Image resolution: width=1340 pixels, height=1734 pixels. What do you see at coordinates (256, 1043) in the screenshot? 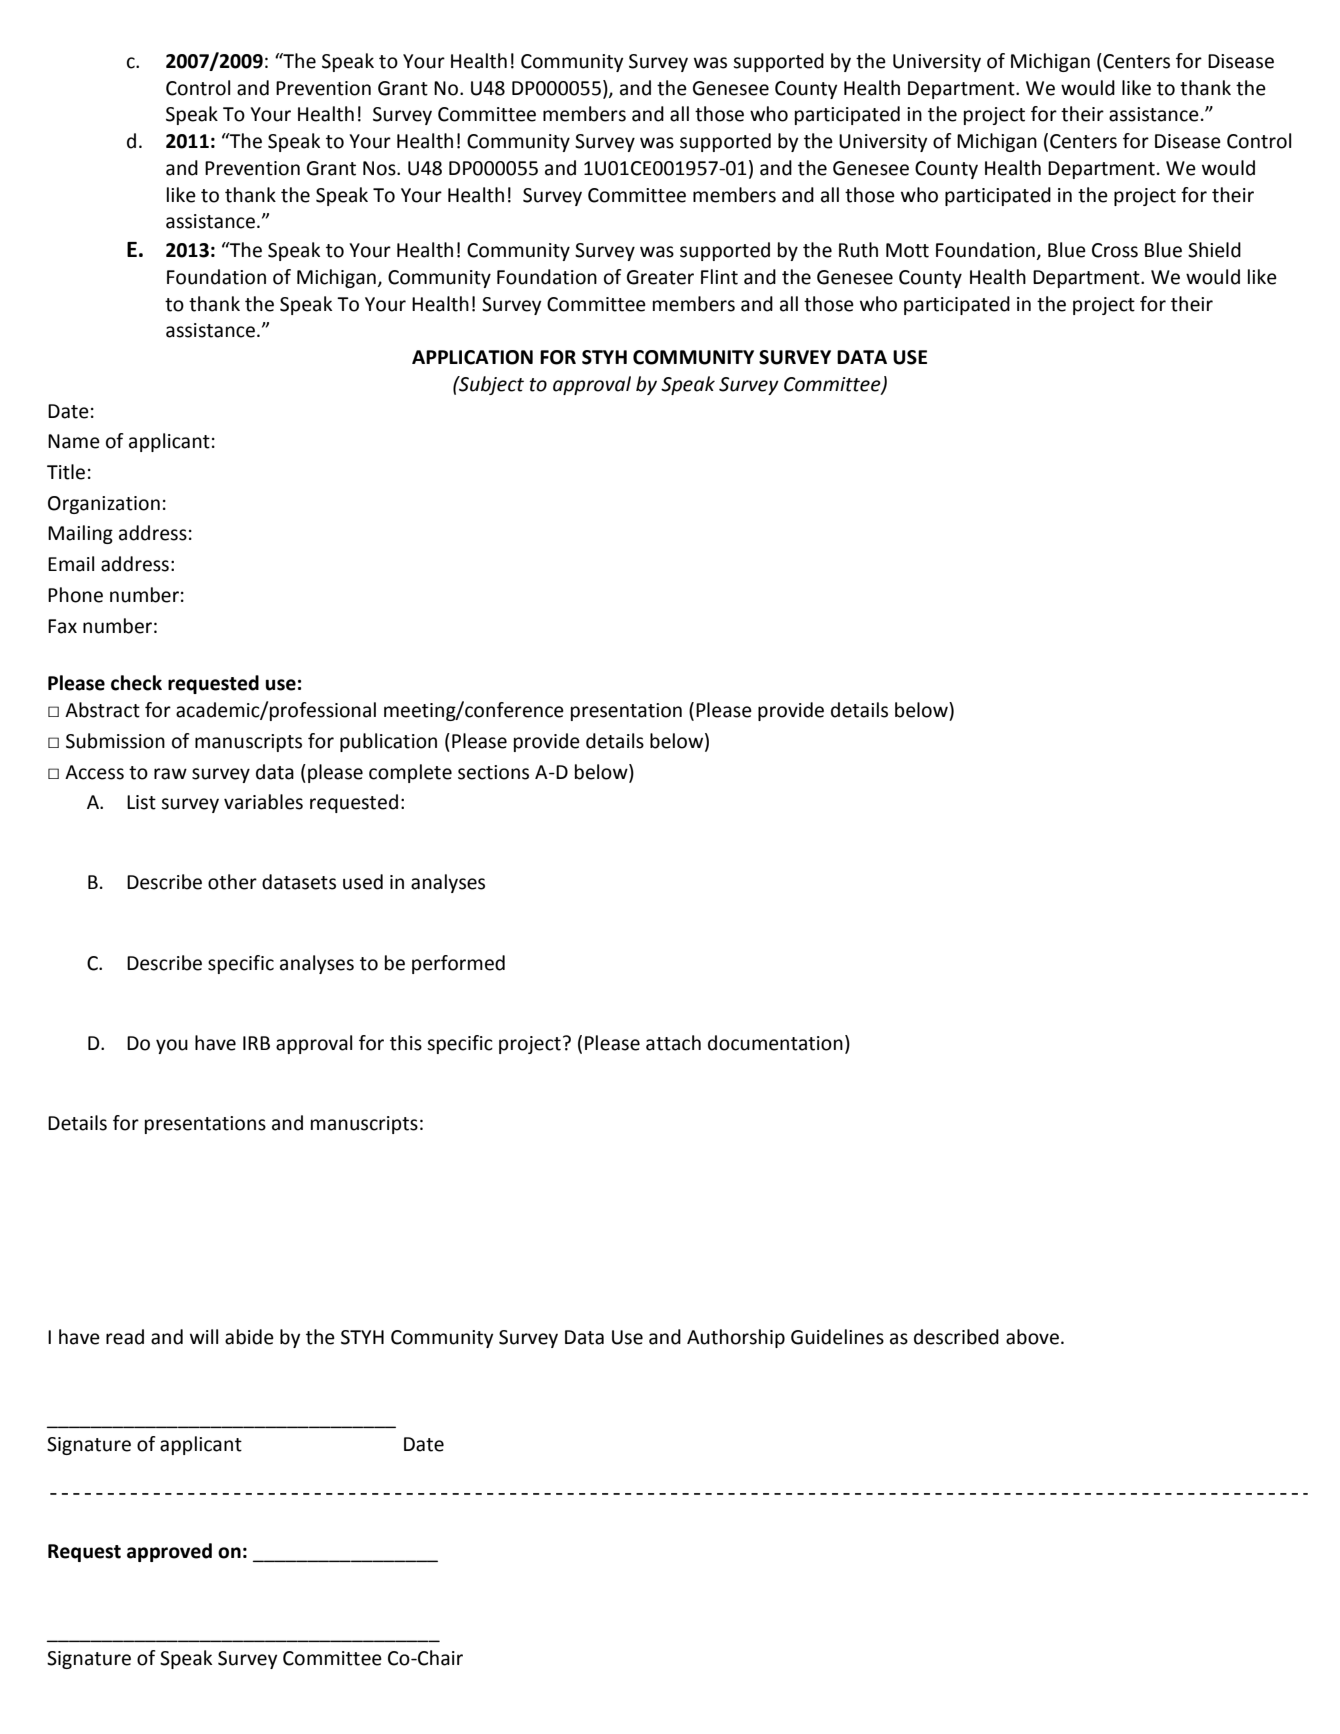
I see `IRB` at bounding box center [256, 1043].
